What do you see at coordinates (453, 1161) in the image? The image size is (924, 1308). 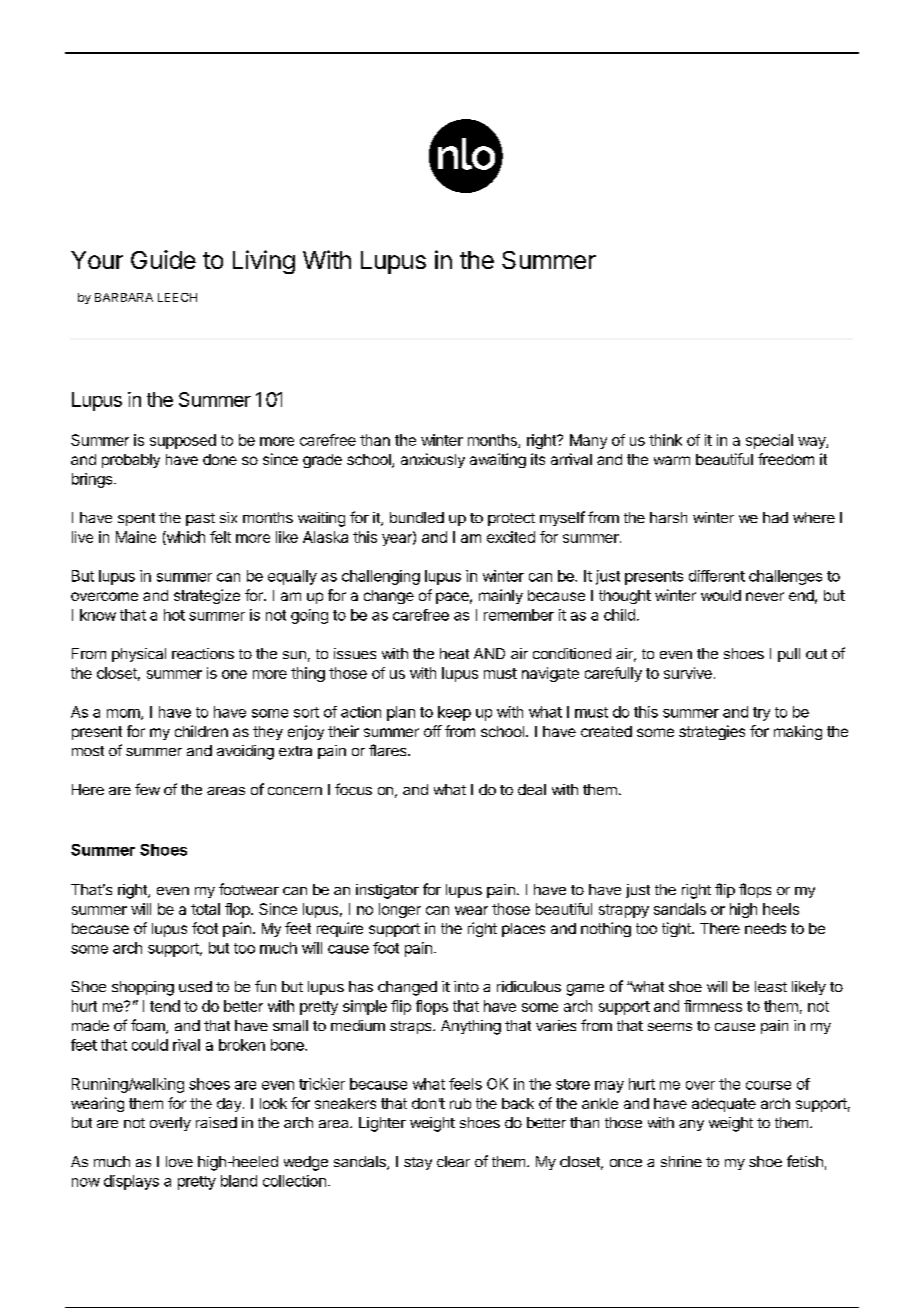 I see `clear` at bounding box center [453, 1161].
